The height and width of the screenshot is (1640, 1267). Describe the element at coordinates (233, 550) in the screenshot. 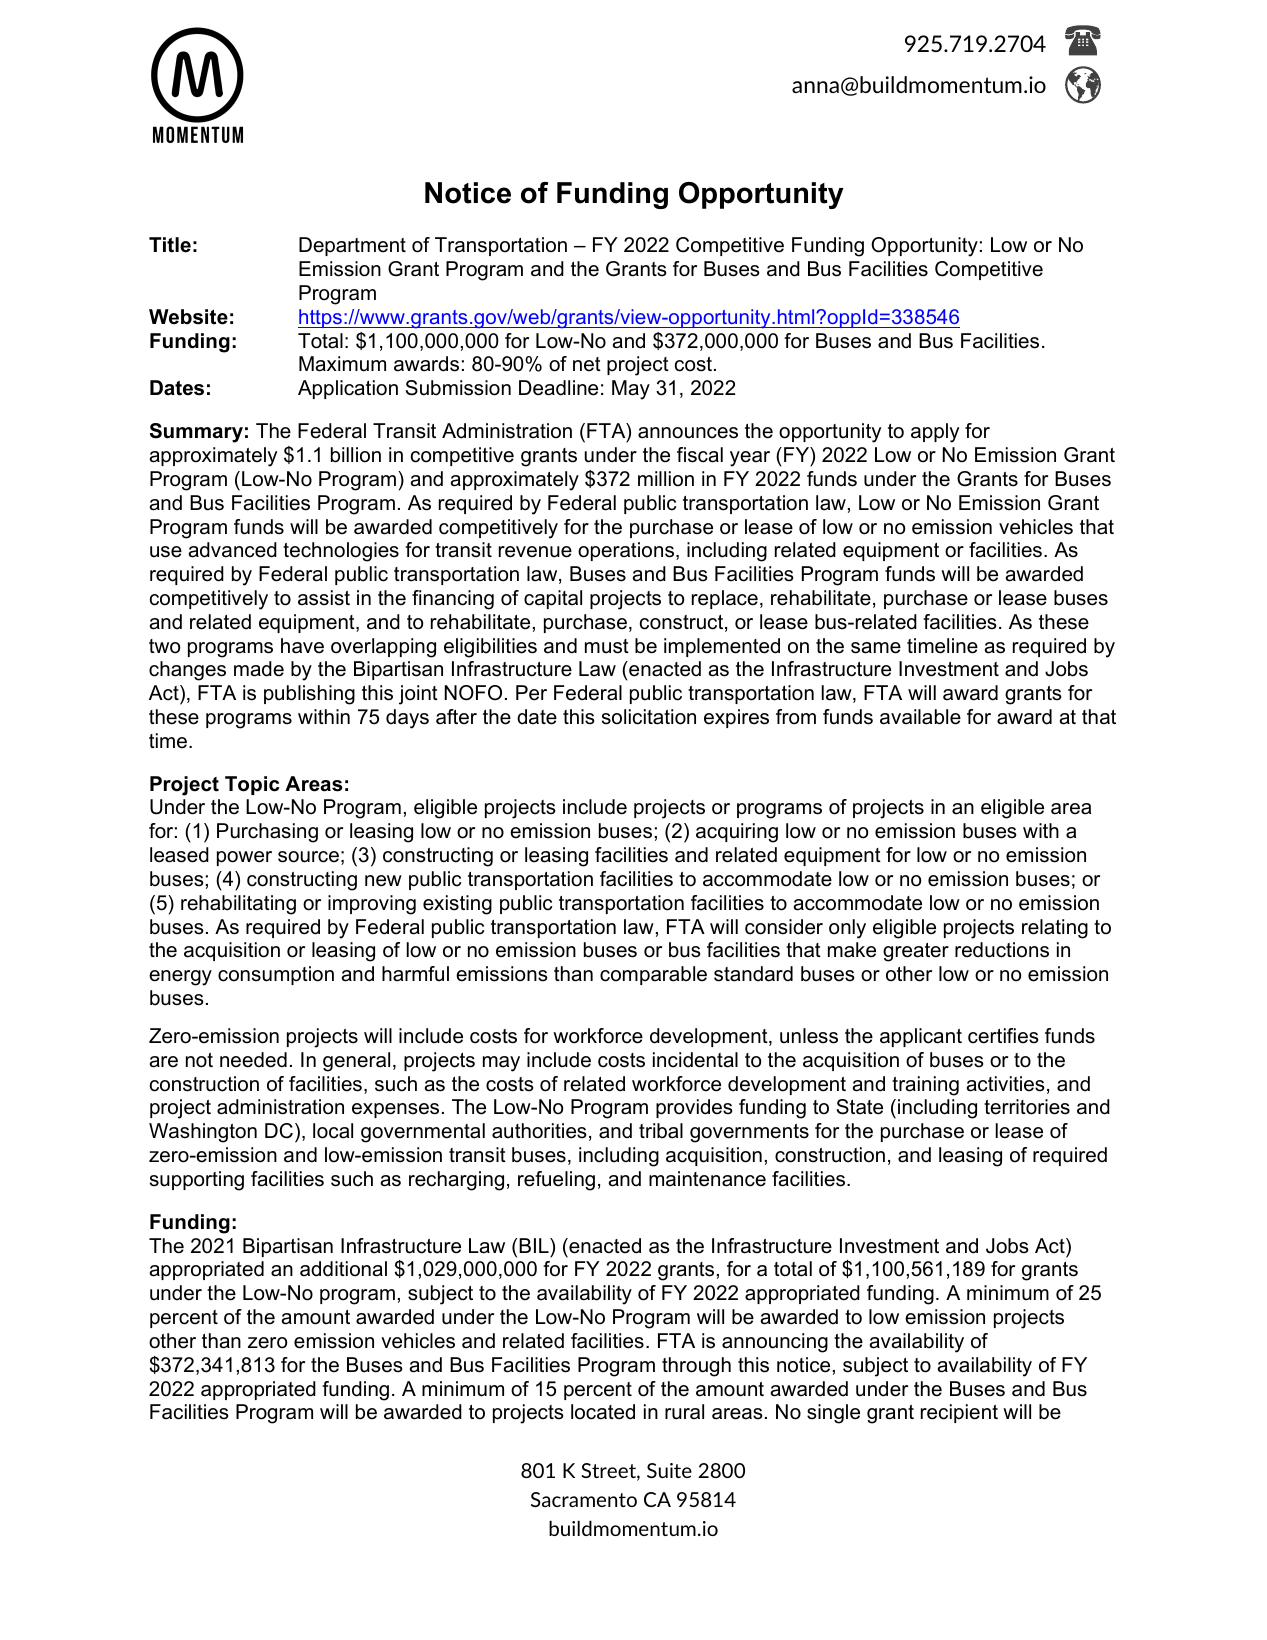

I see `advanced` at that location.
